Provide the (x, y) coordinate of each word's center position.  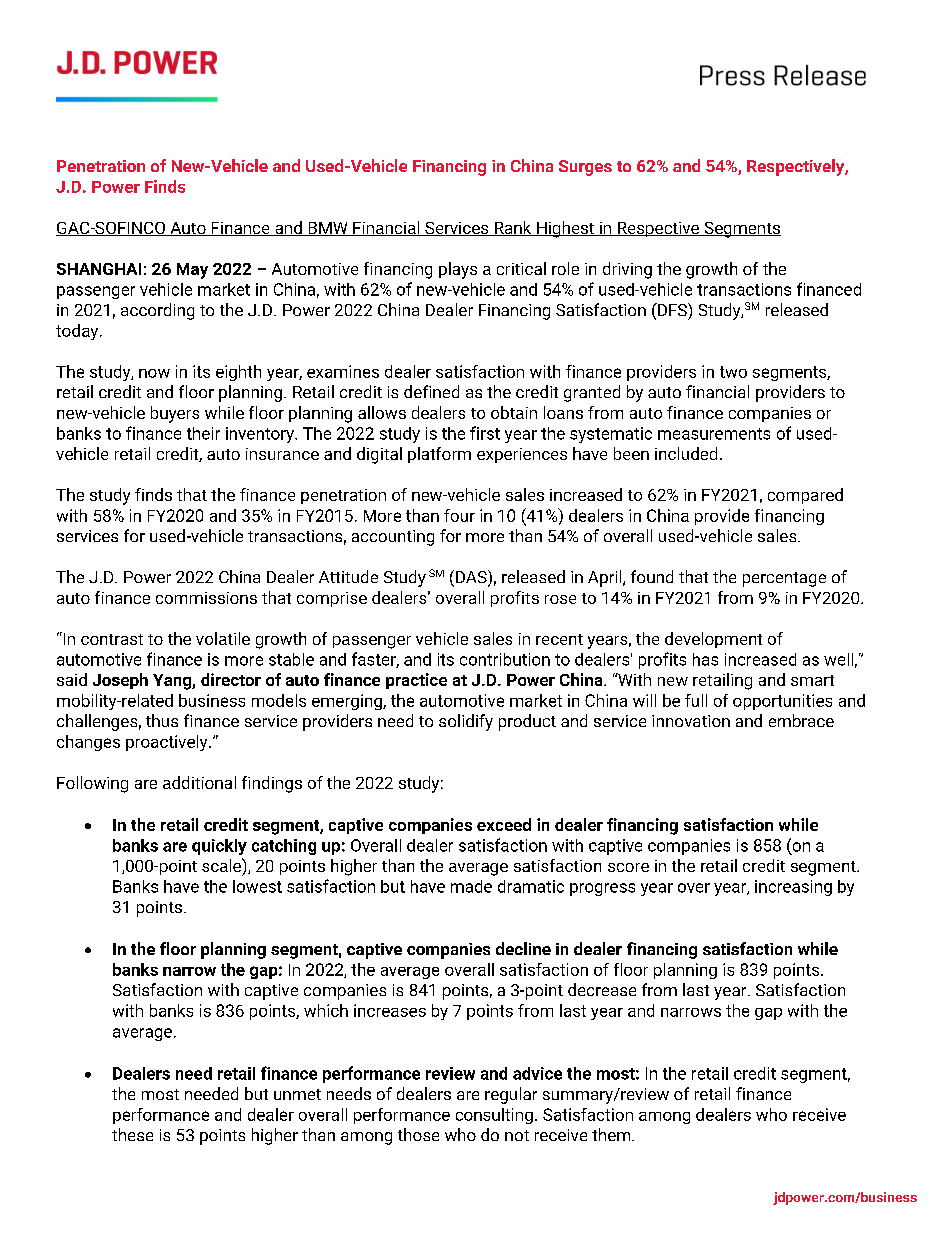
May (192, 271)
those (418, 1134)
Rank (513, 228)
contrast (112, 639)
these (132, 1134)
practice (416, 681)
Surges (585, 168)
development (713, 640)
